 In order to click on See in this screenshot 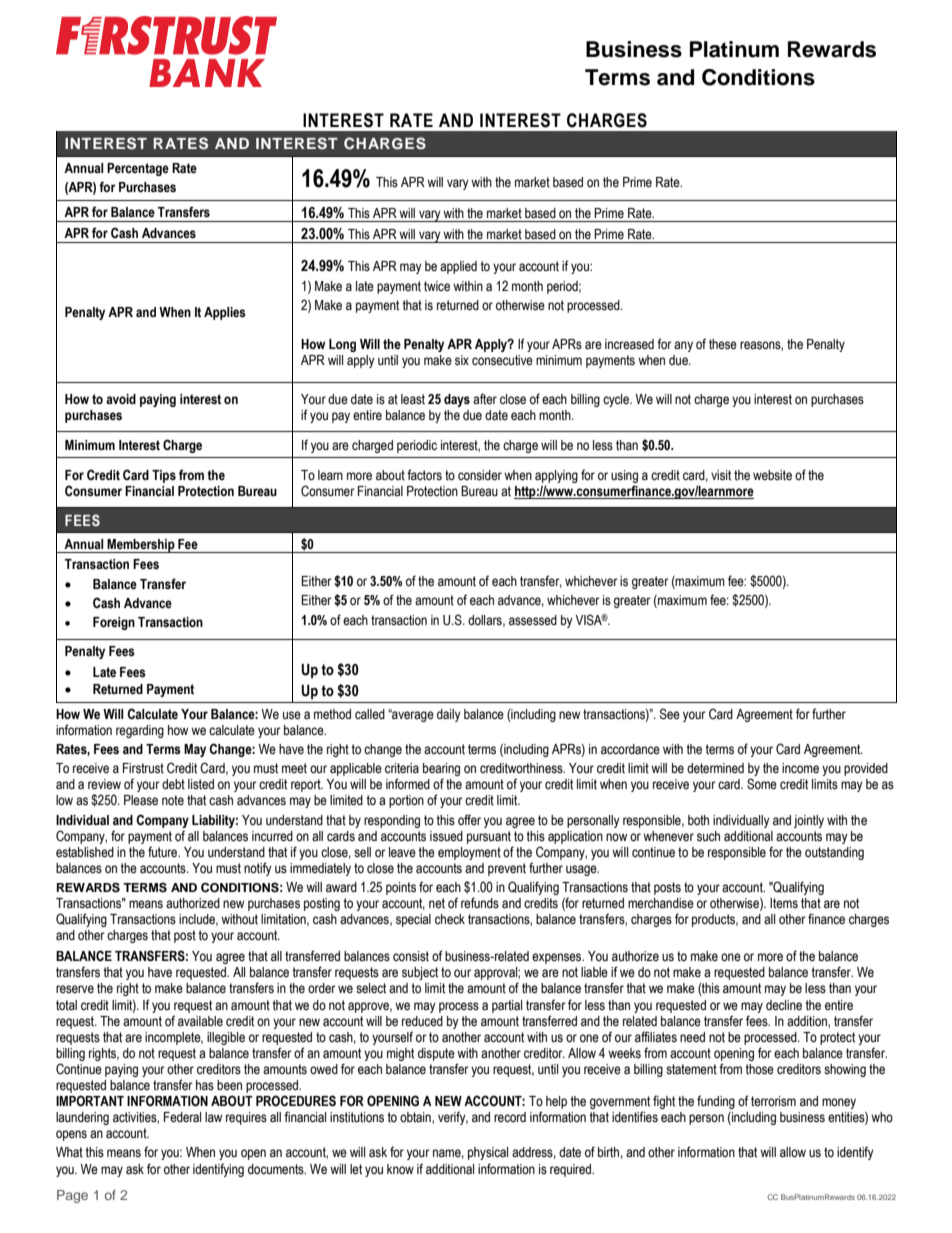, I will do `click(670, 714)`.
